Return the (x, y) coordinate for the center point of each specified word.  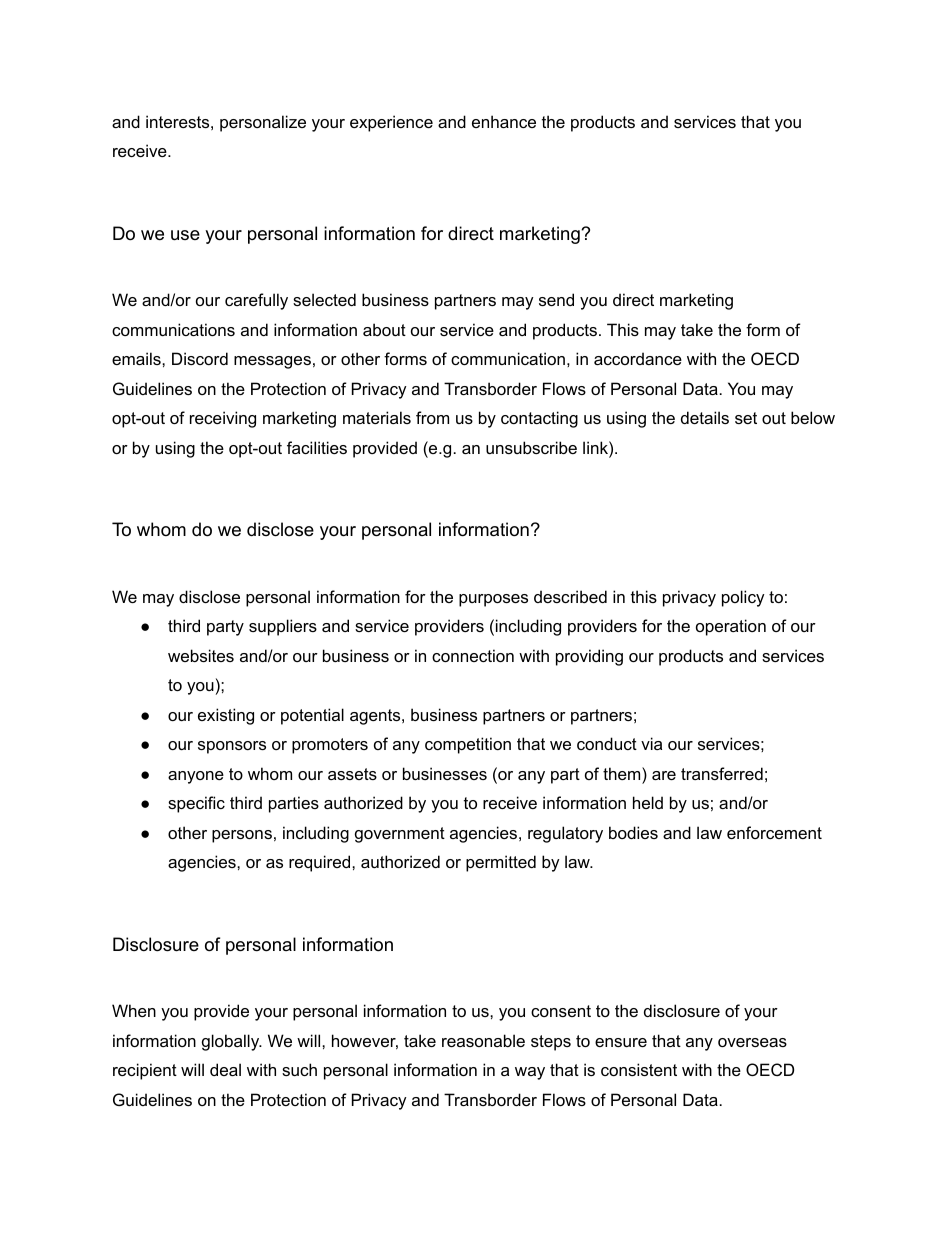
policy (743, 598)
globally (232, 1042)
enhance (504, 121)
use (185, 235)
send (556, 299)
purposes (493, 600)
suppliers (283, 627)
